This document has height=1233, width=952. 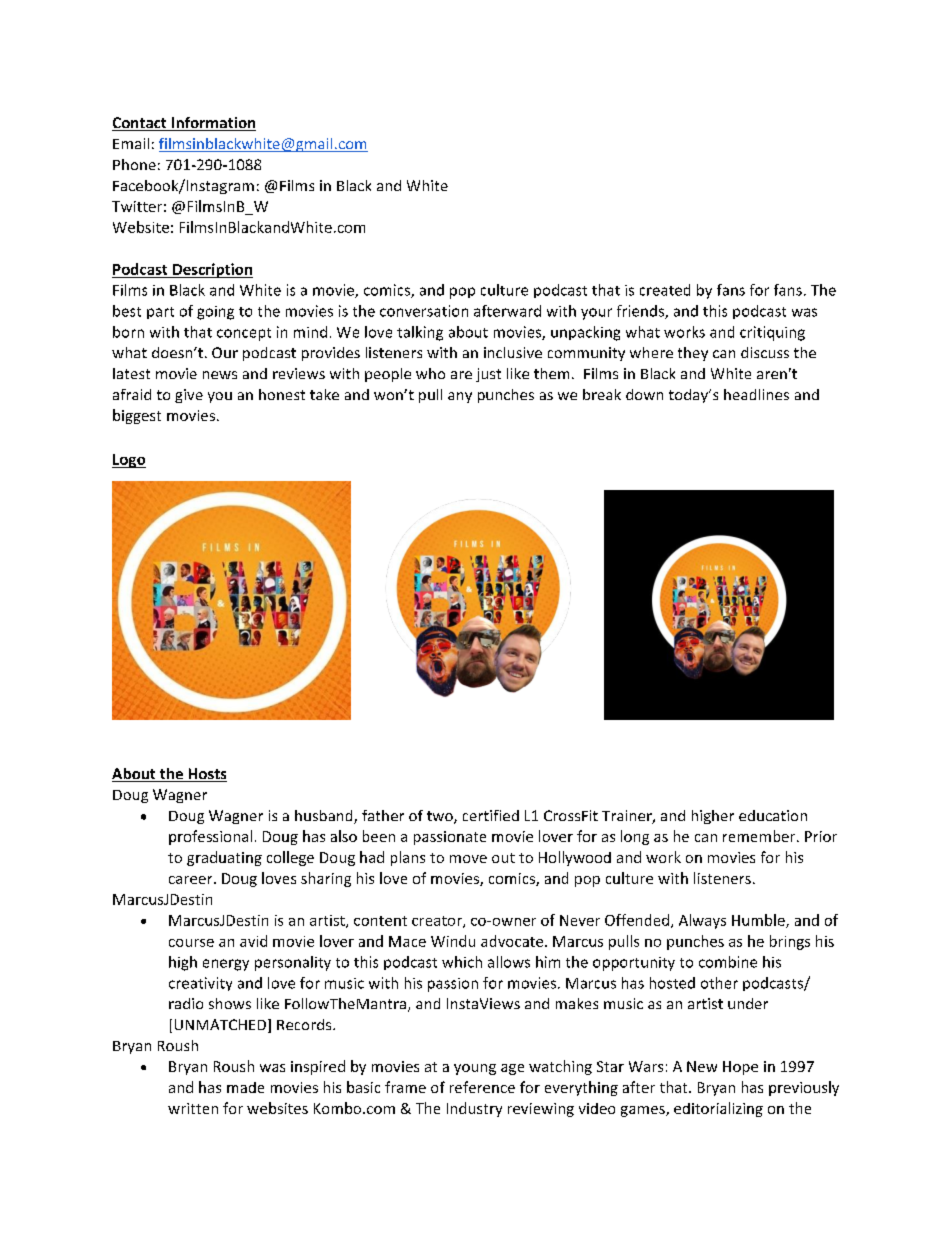 What do you see at coordinates (756, 394) in the document?
I see `headlines` at bounding box center [756, 394].
